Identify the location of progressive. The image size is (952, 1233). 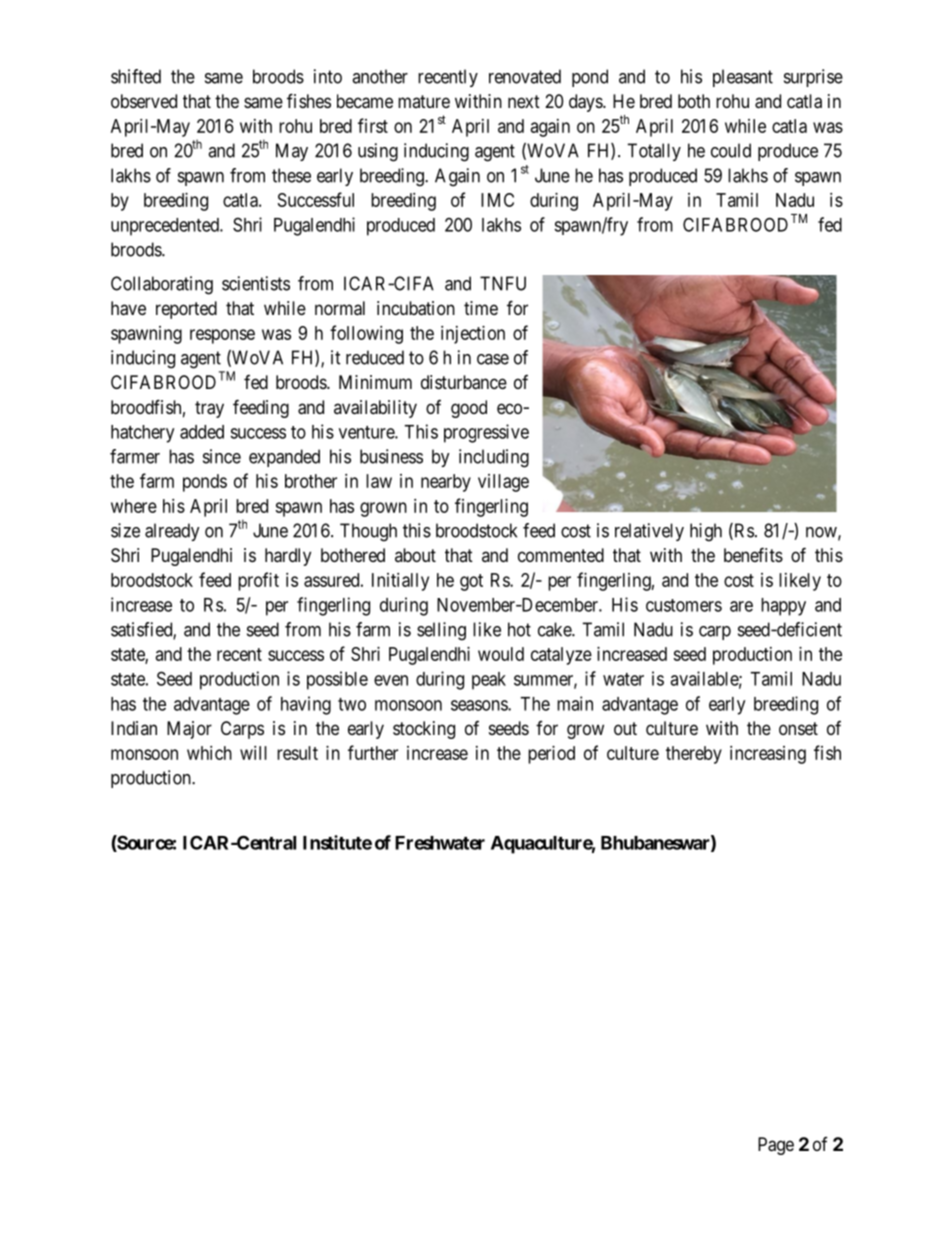
(486, 433).
